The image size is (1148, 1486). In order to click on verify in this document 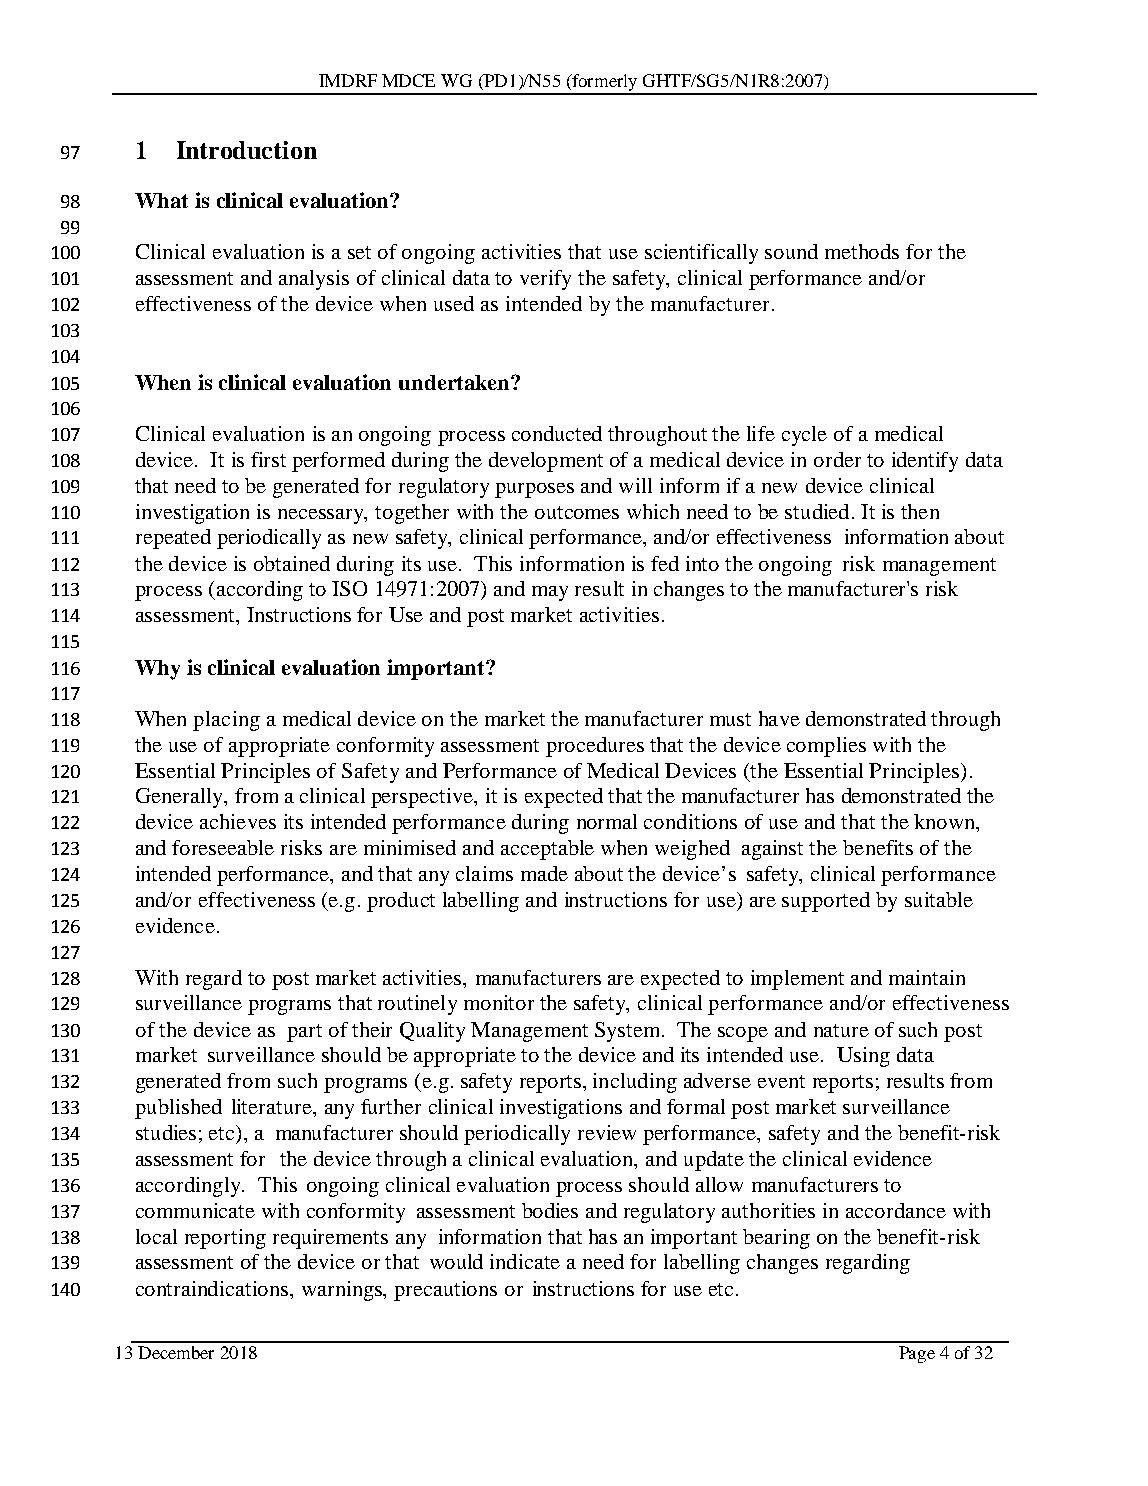, I will do `click(545, 280)`.
